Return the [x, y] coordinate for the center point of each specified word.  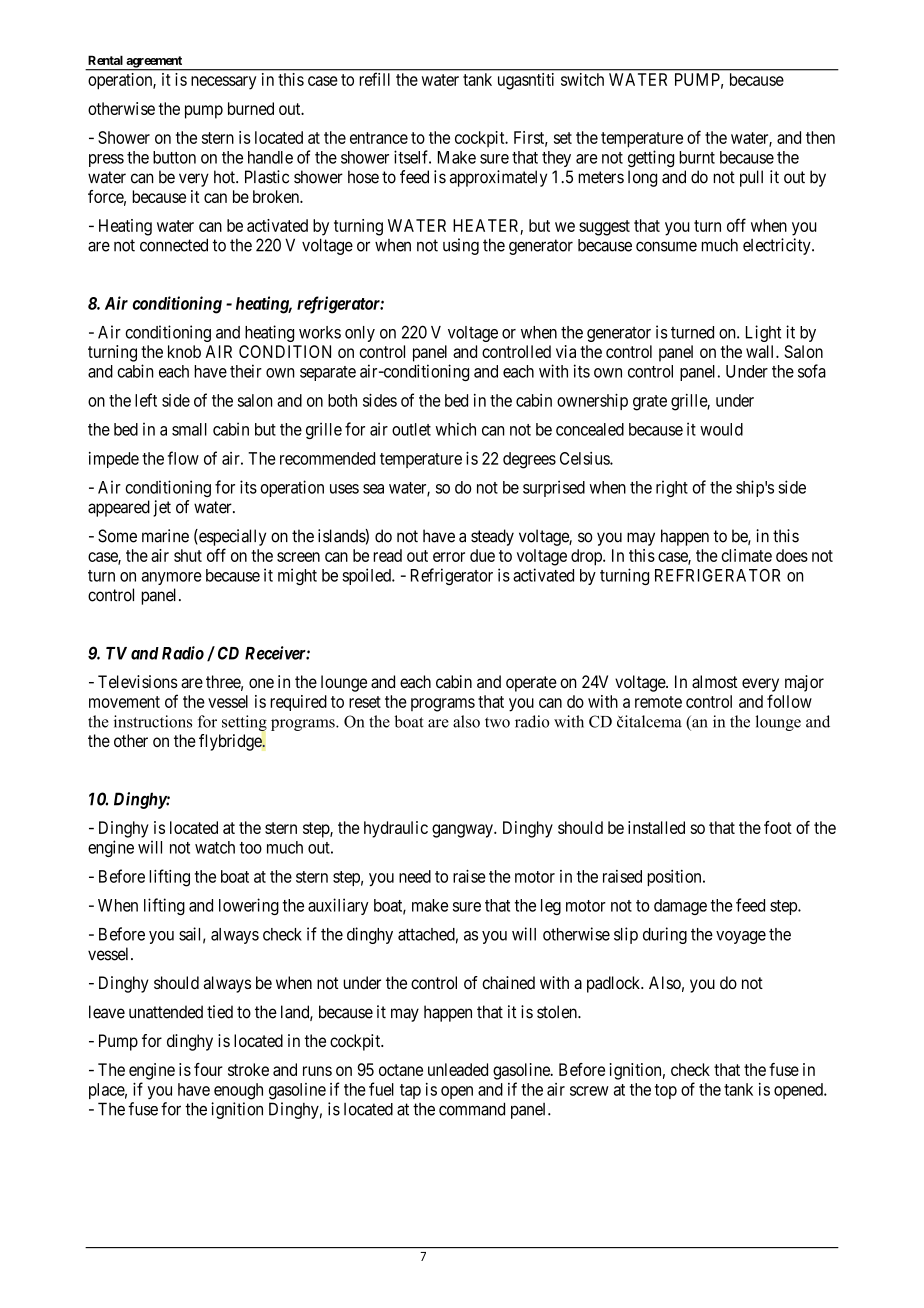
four [208, 1069]
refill [374, 79]
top [666, 1091]
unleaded [458, 1069]
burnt [697, 157]
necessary [223, 83]
